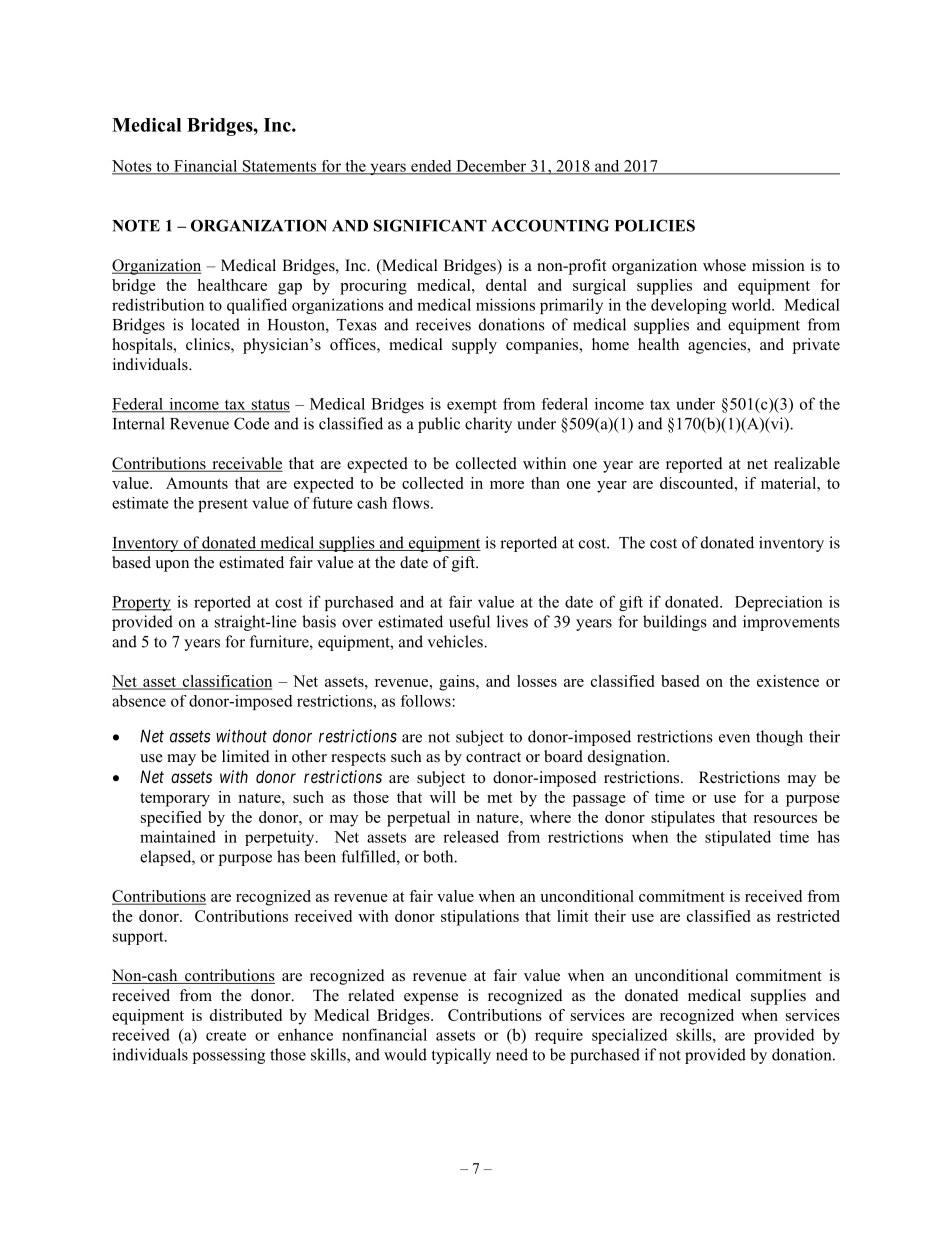 The height and width of the screenshot is (1233, 952). Describe the element at coordinates (491, 167) in the screenshot. I see `December` at that location.
